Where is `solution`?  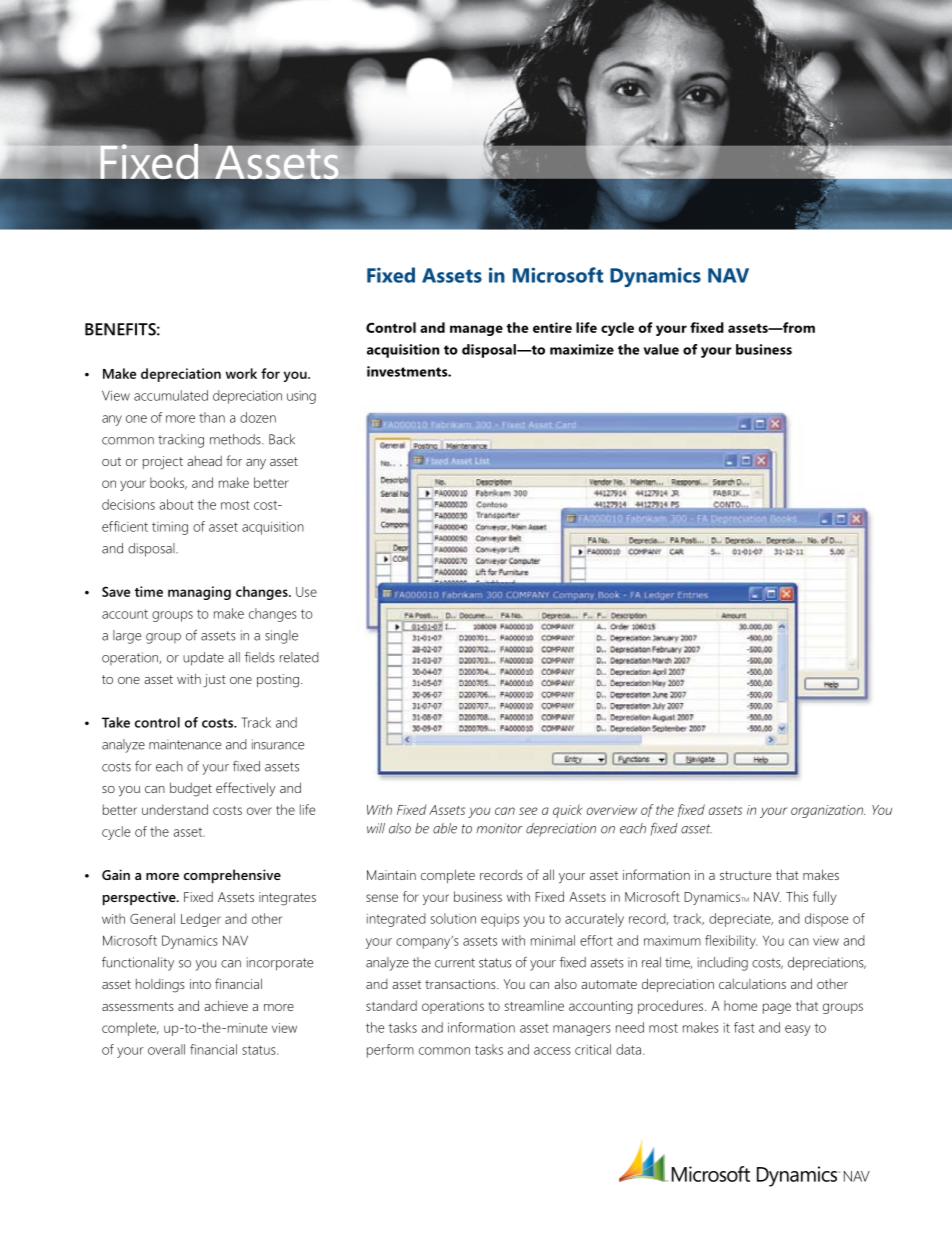 solution is located at coordinates (453, 918).
